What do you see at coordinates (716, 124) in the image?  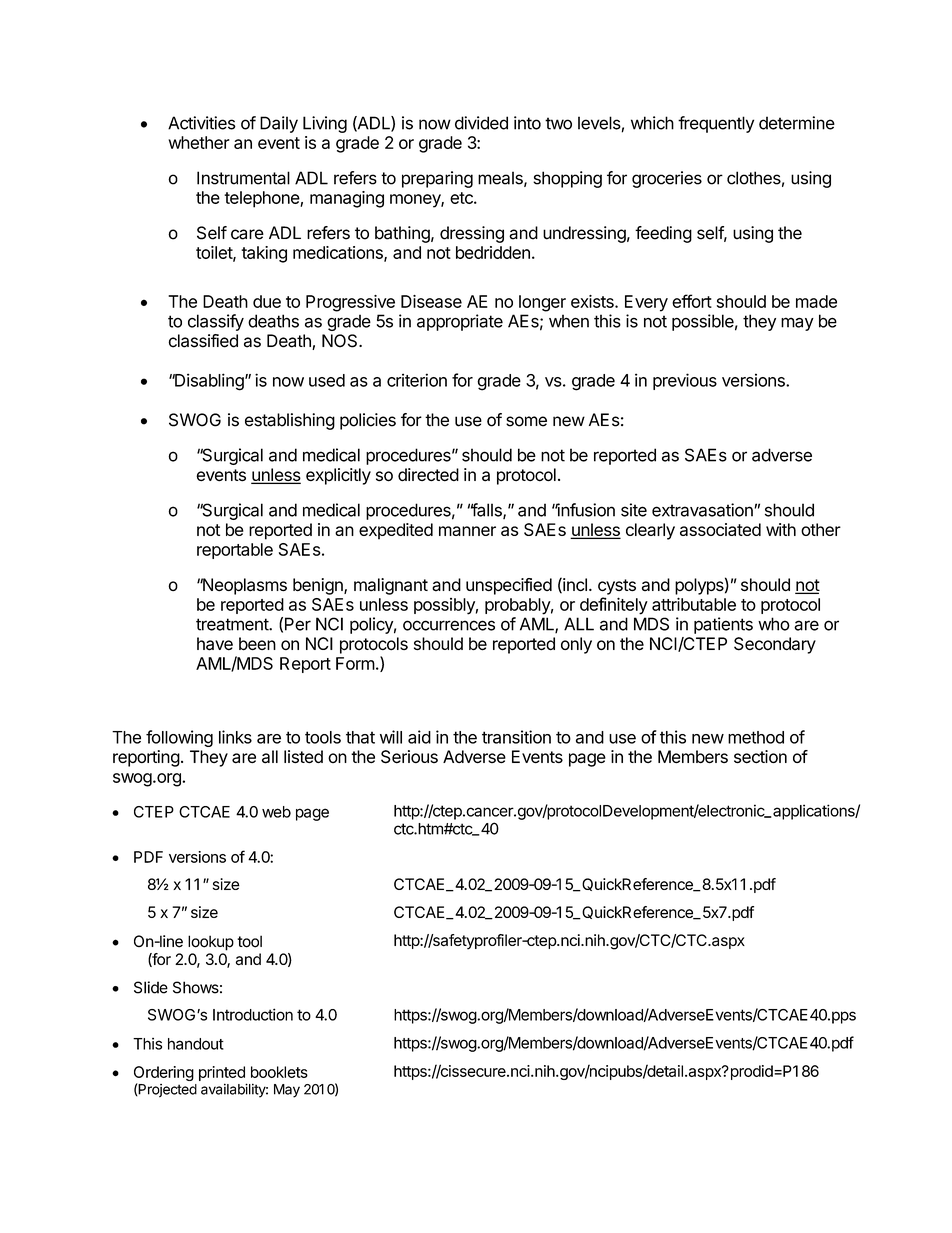 I see `frequently` at bounding box center [716, 124].
